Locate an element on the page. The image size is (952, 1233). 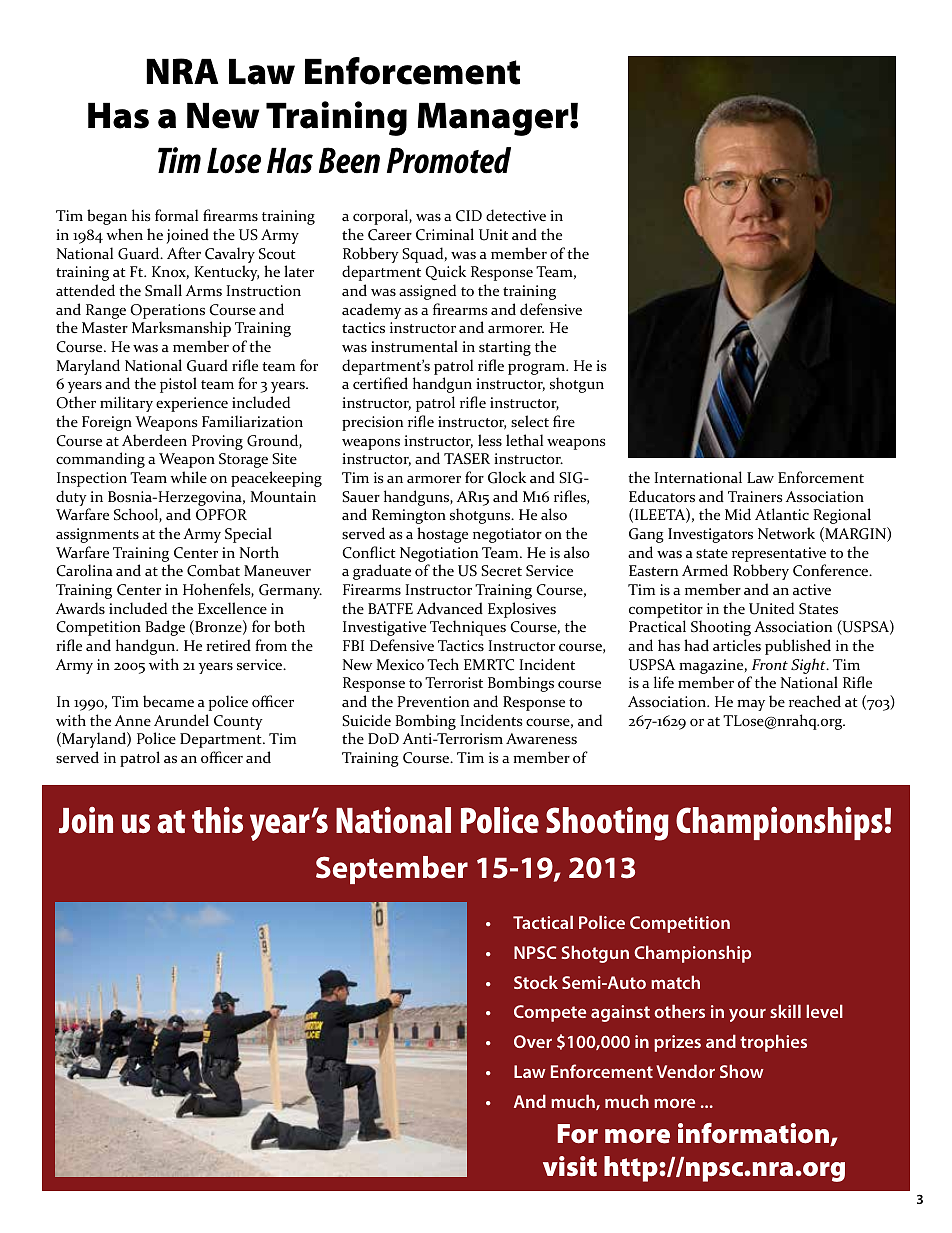
detective is located at coordinates (516, 215).
